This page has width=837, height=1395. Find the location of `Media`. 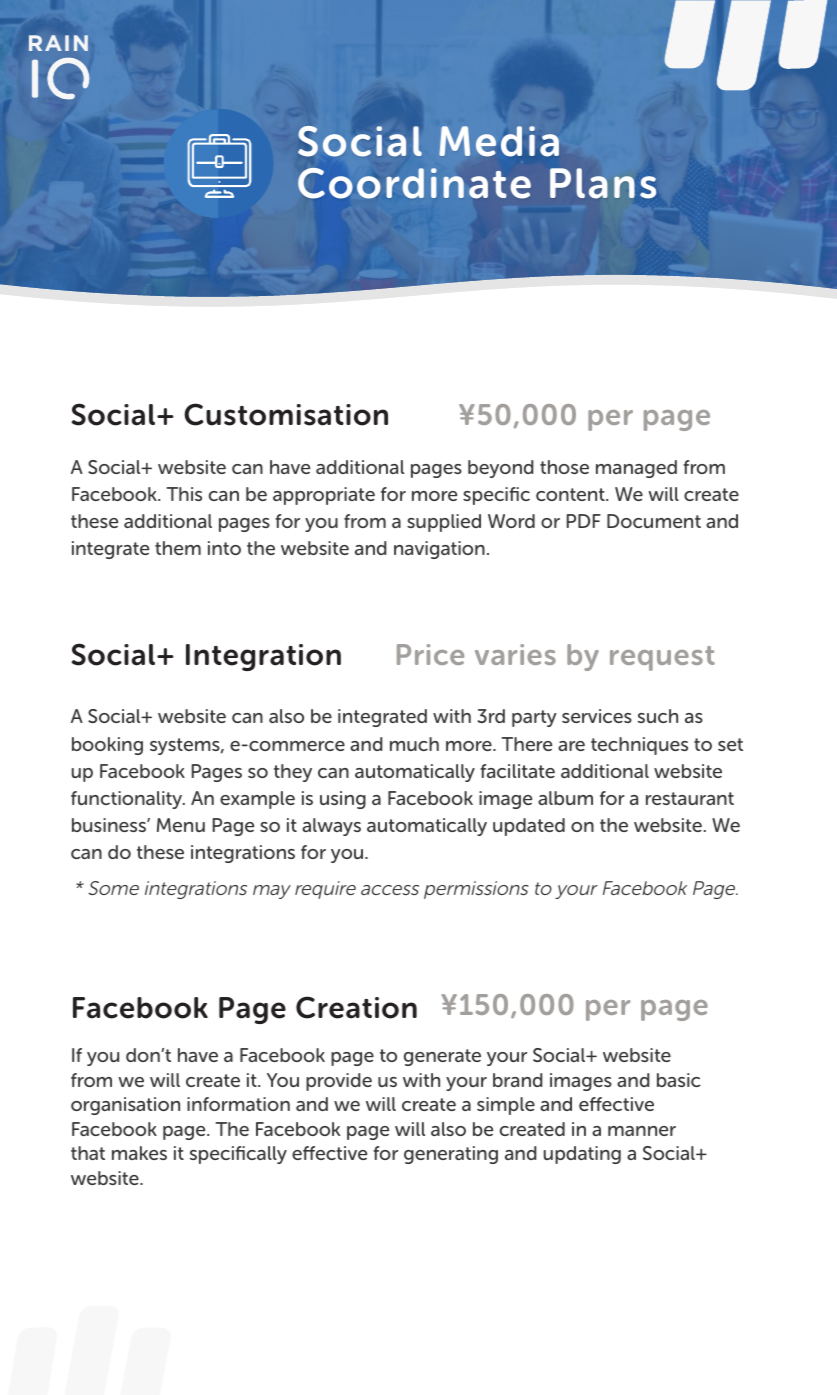

Media is located at coordinates (499, 141).
